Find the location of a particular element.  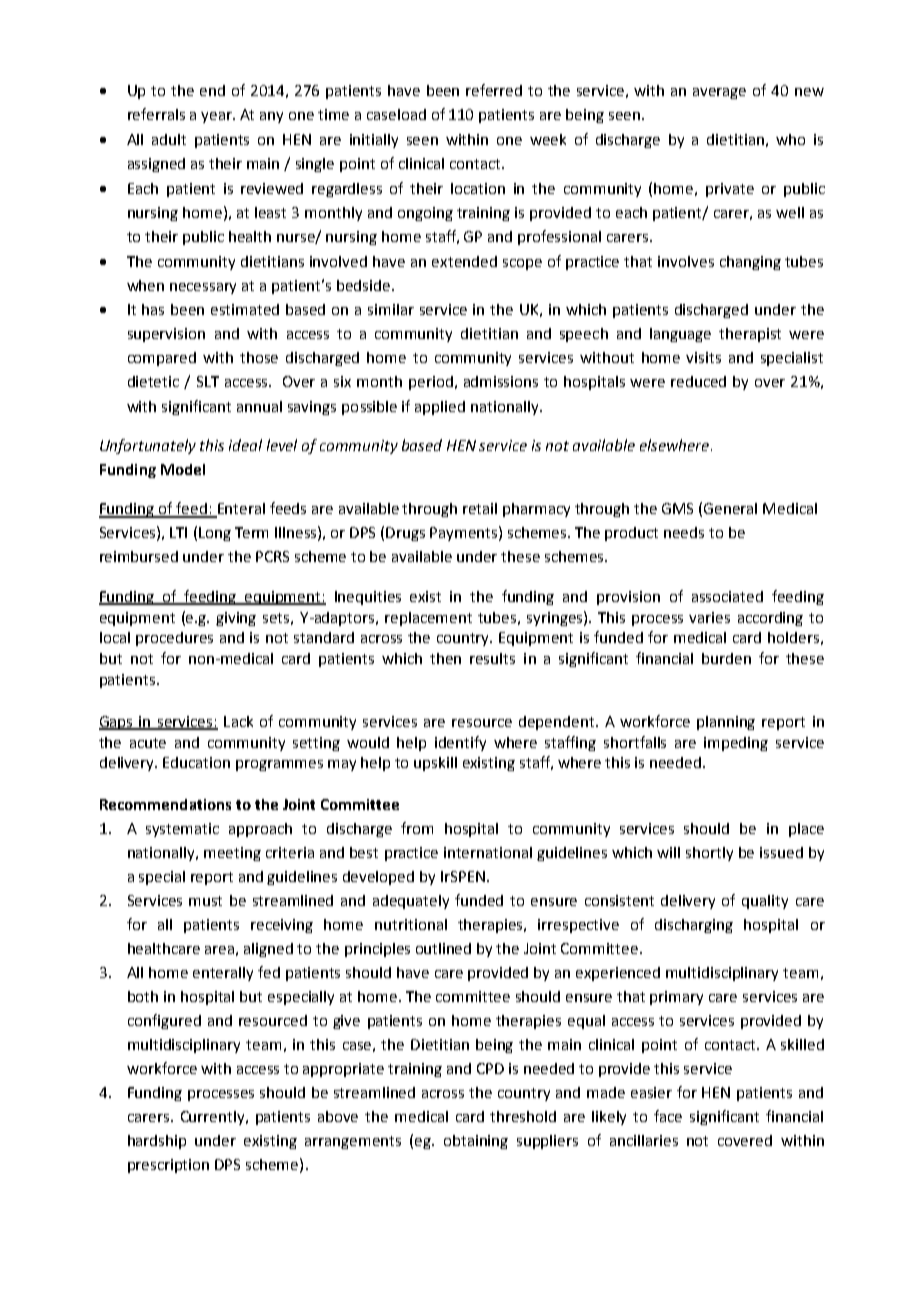

SLT is located at coordinates (208, 381).
